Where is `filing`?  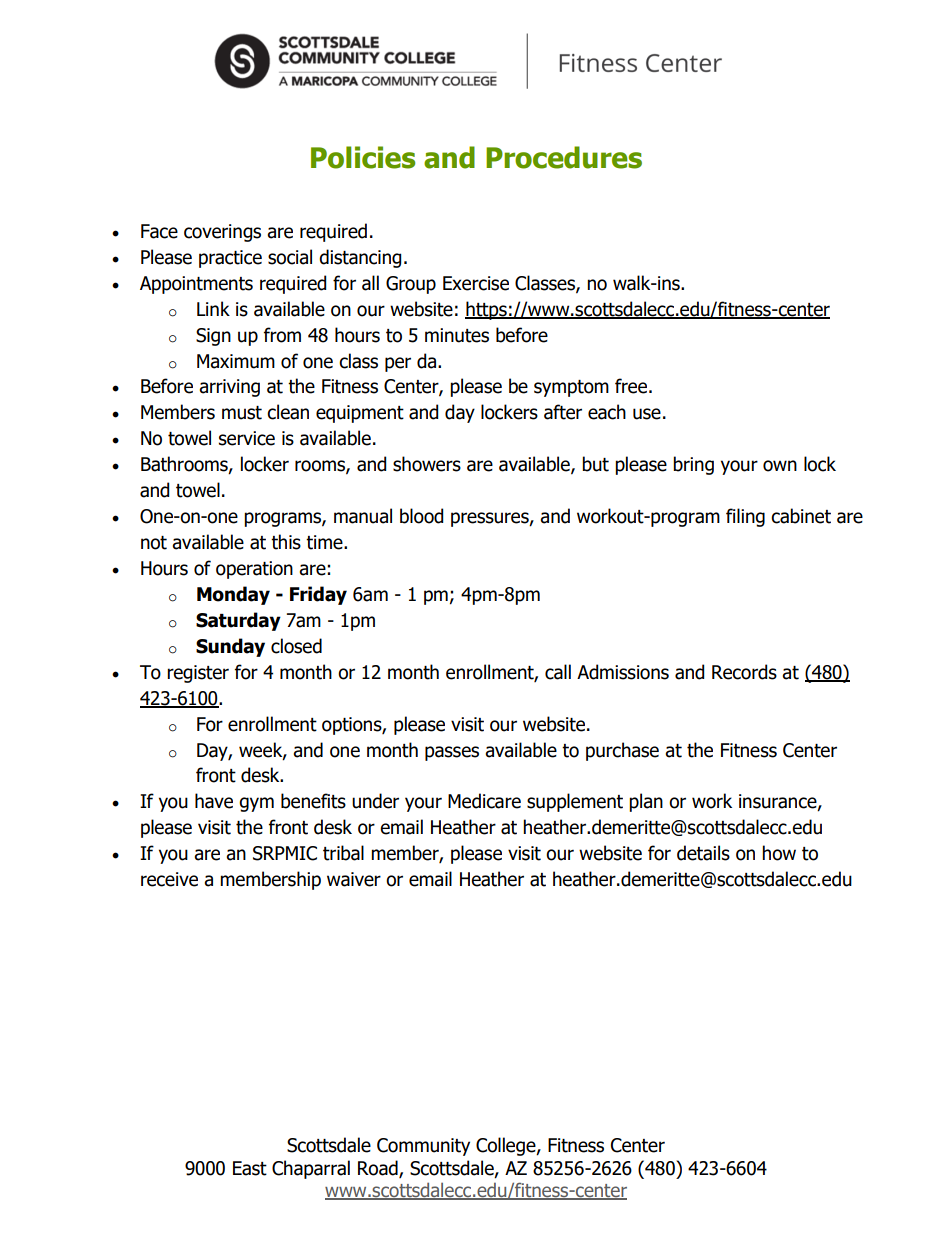 filing is located at coordinates (745, 517).
